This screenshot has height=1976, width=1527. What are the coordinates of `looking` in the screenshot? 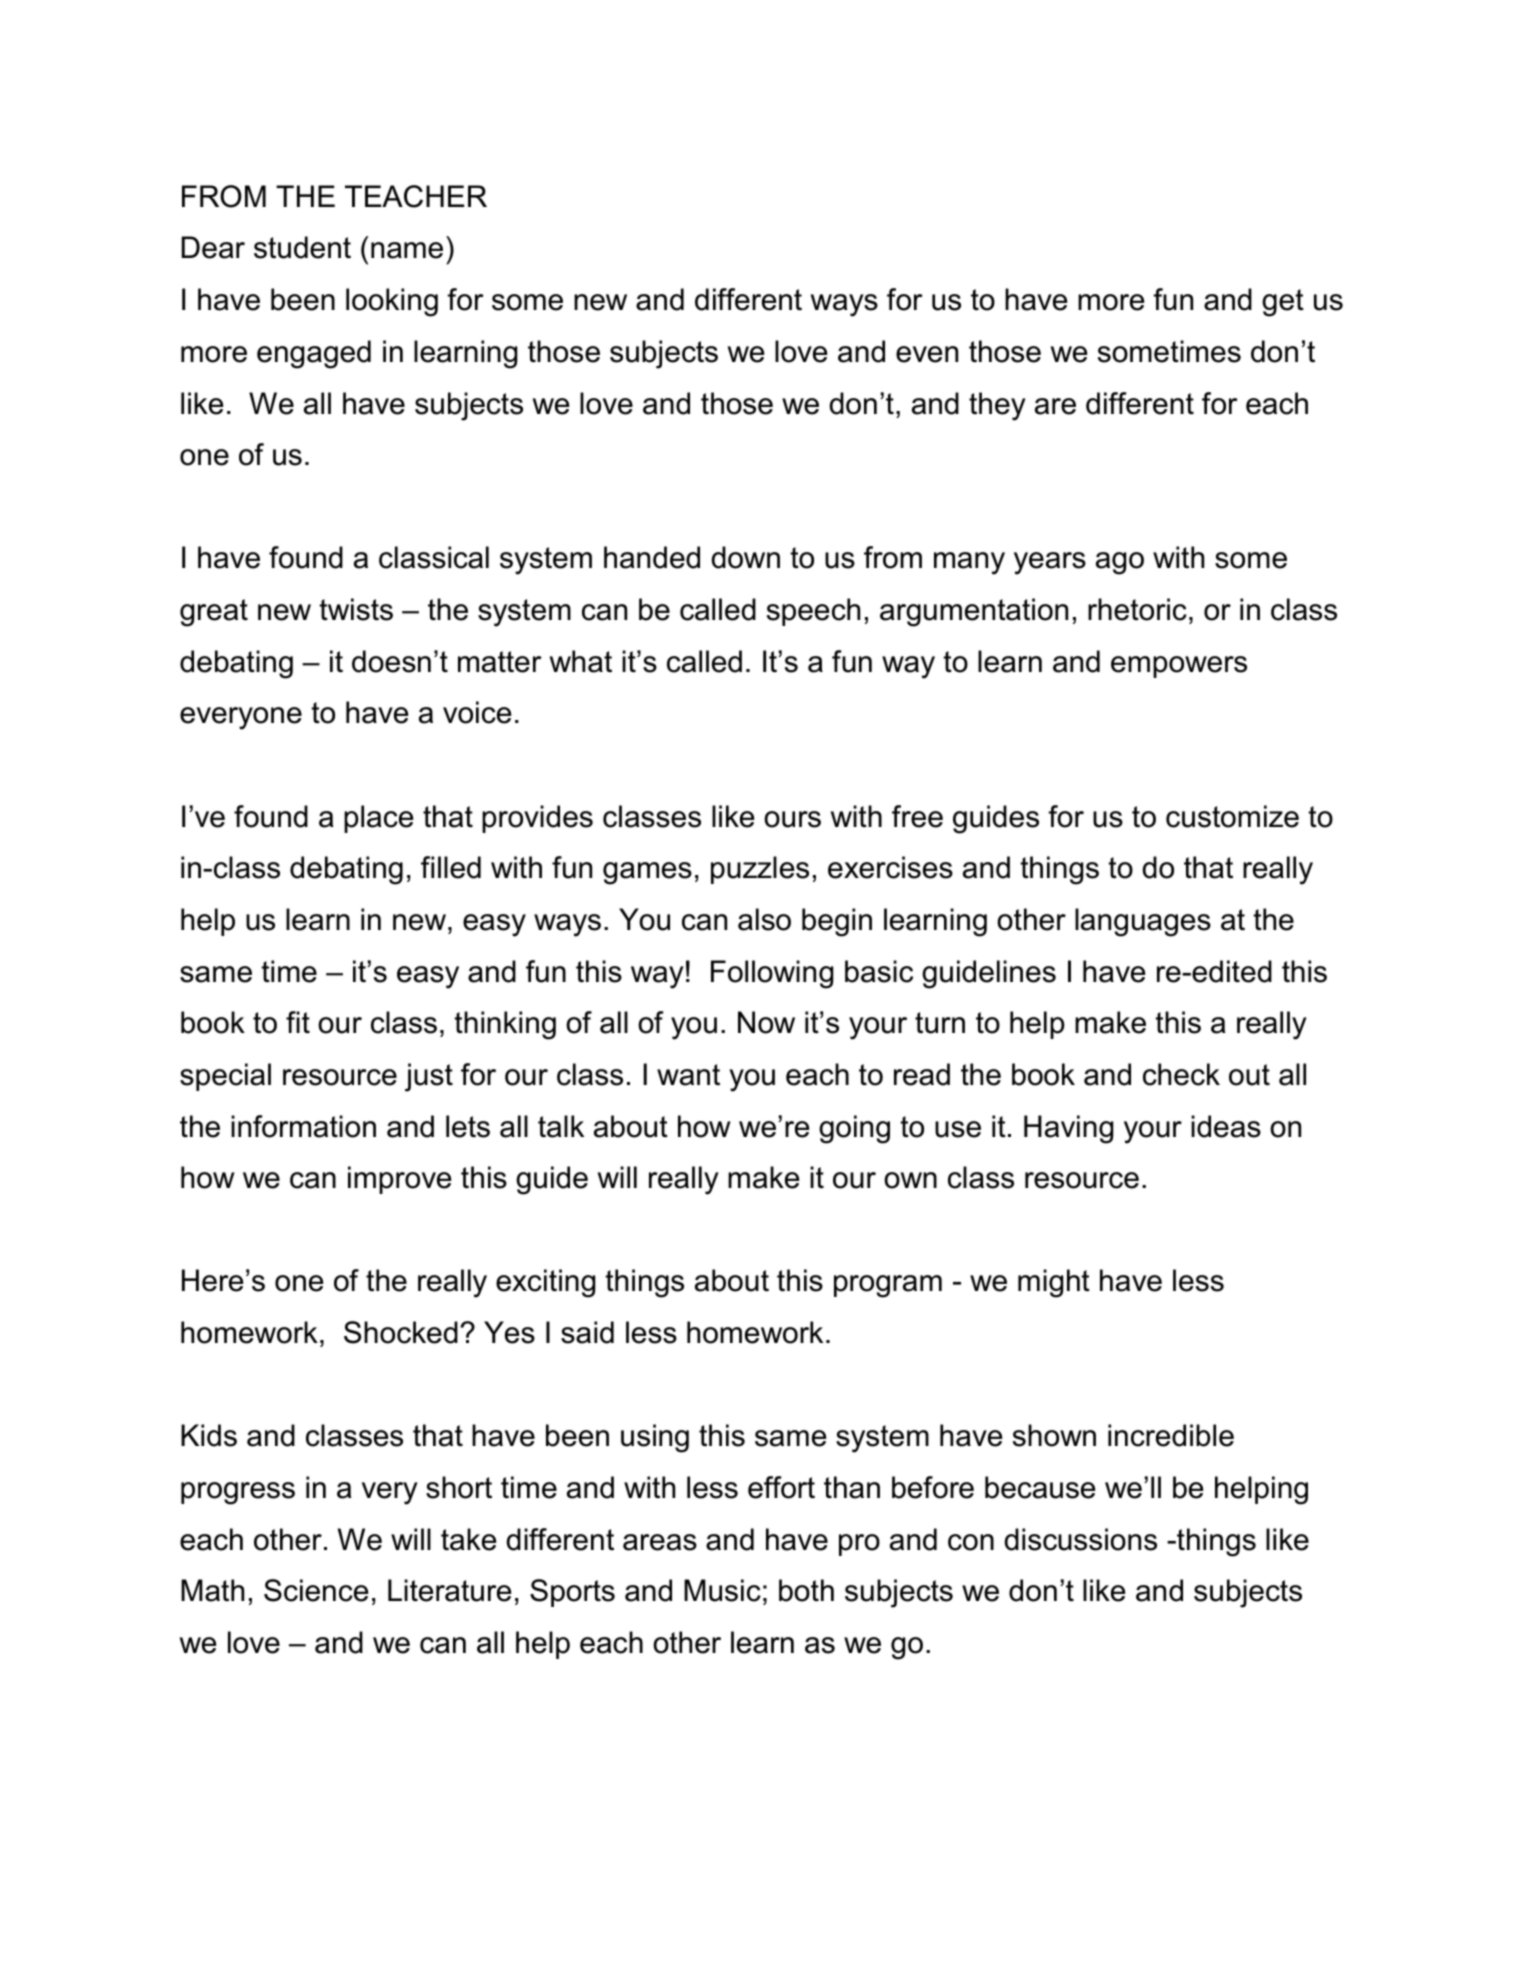 It's located at (392, 302).
